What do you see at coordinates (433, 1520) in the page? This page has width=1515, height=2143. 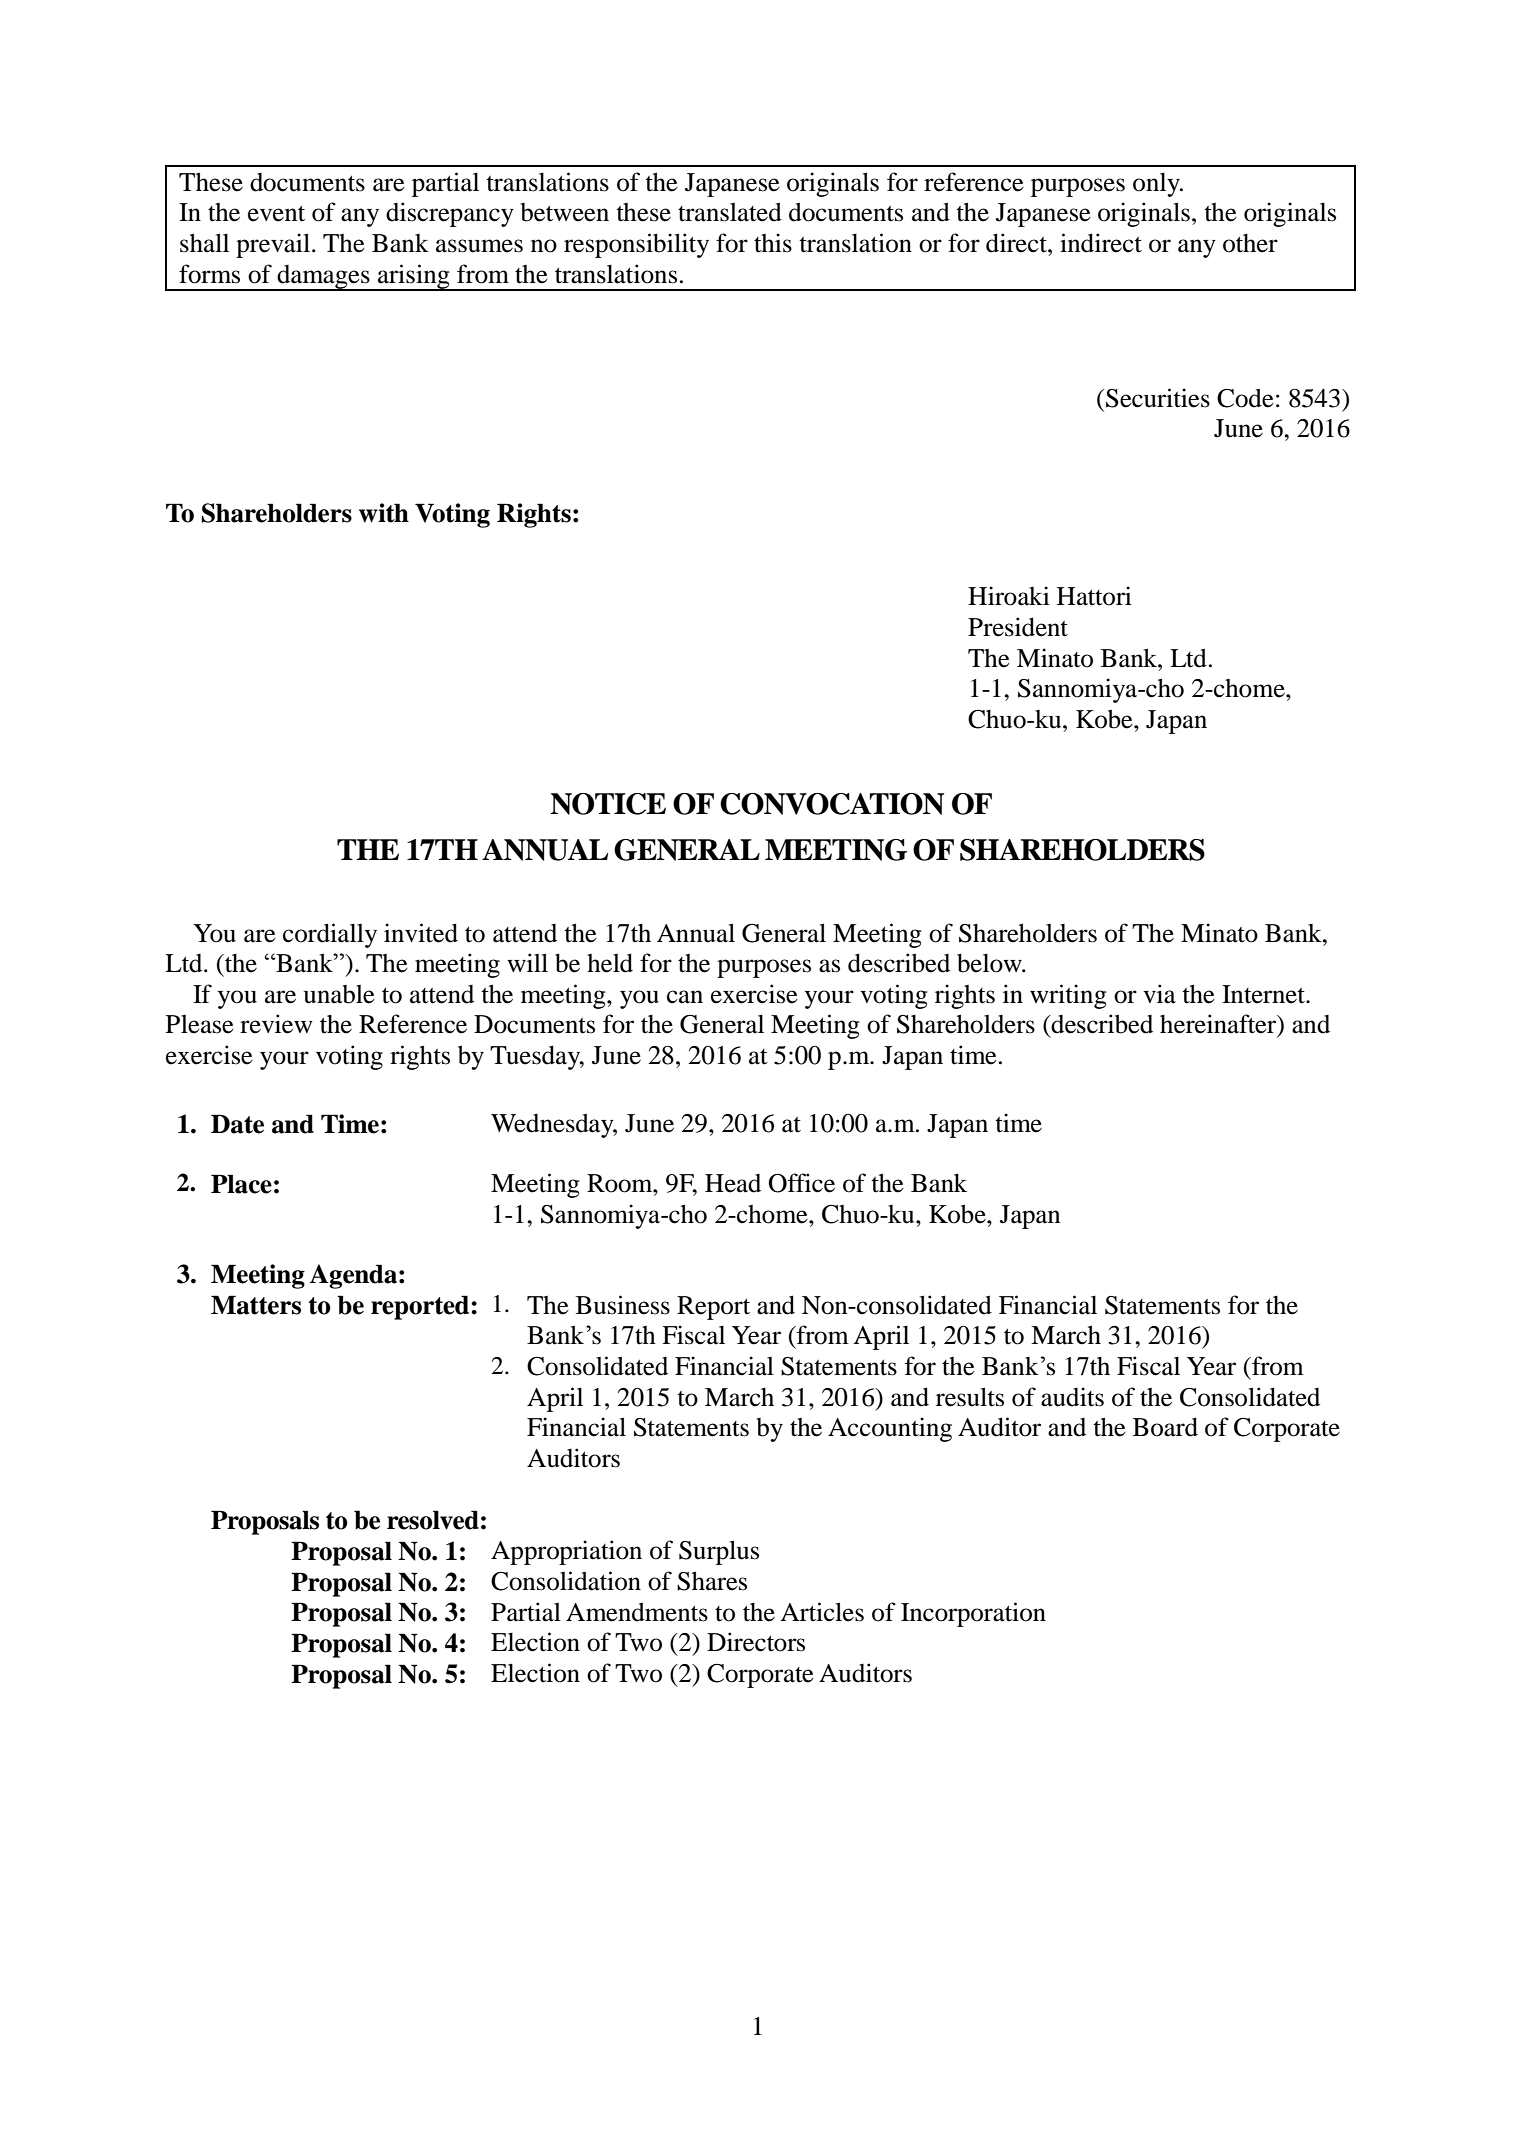 I see `resolved` at bounding box center [433, 1520].
